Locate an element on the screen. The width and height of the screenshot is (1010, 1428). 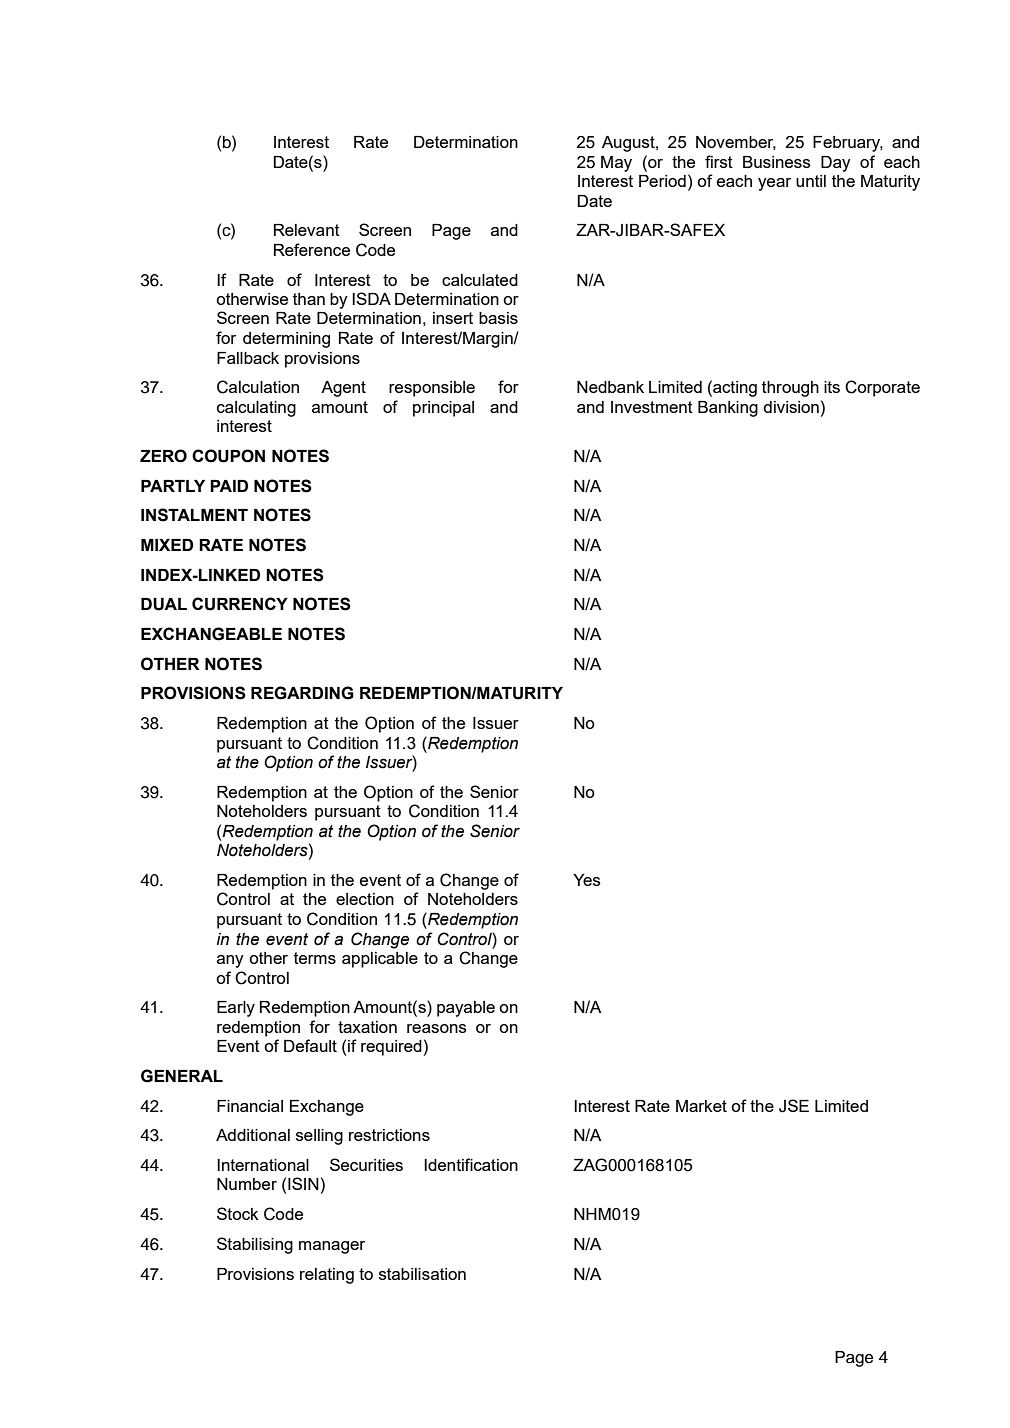
JSE is located at coordinates (794, 1106).
